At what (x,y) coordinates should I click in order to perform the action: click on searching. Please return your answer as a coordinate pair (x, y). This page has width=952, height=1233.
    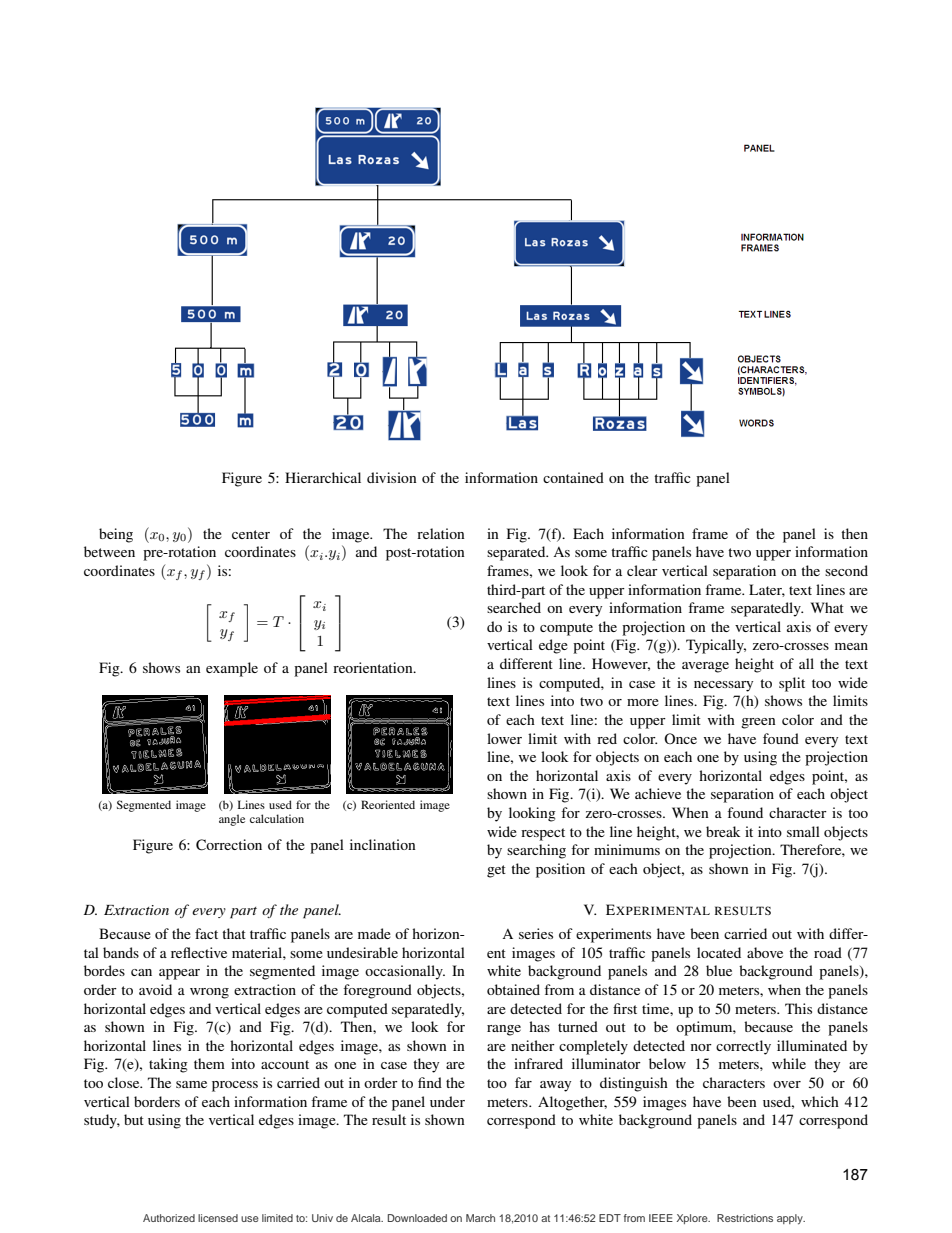
    Looking at the image, I should click on (536, 851).
